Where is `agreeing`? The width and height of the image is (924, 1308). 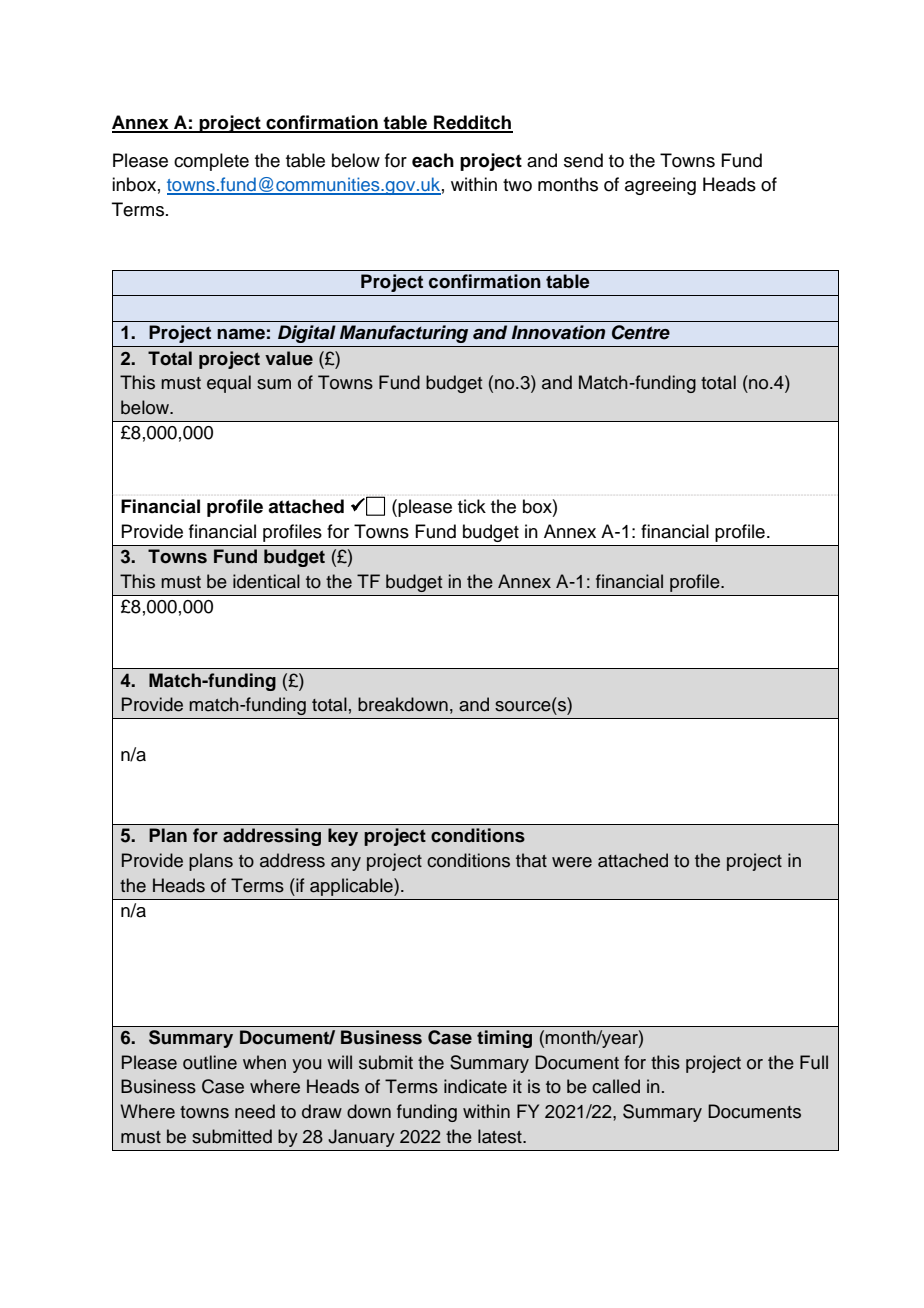 agreeing is located at coordinates (660, 186).
